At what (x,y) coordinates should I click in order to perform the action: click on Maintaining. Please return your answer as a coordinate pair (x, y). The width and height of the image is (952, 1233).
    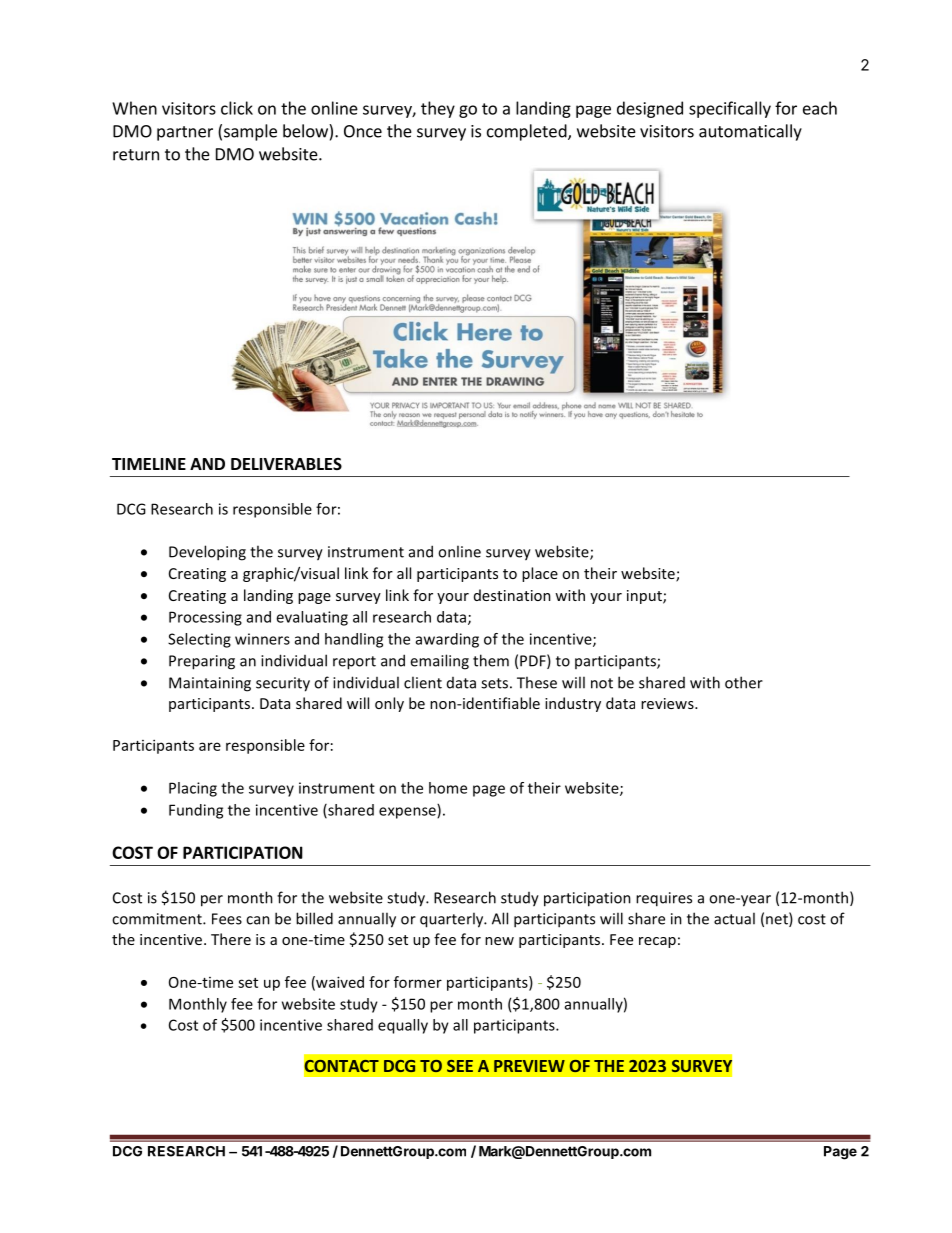
    Looking at the image, I should click on (210, 684).
